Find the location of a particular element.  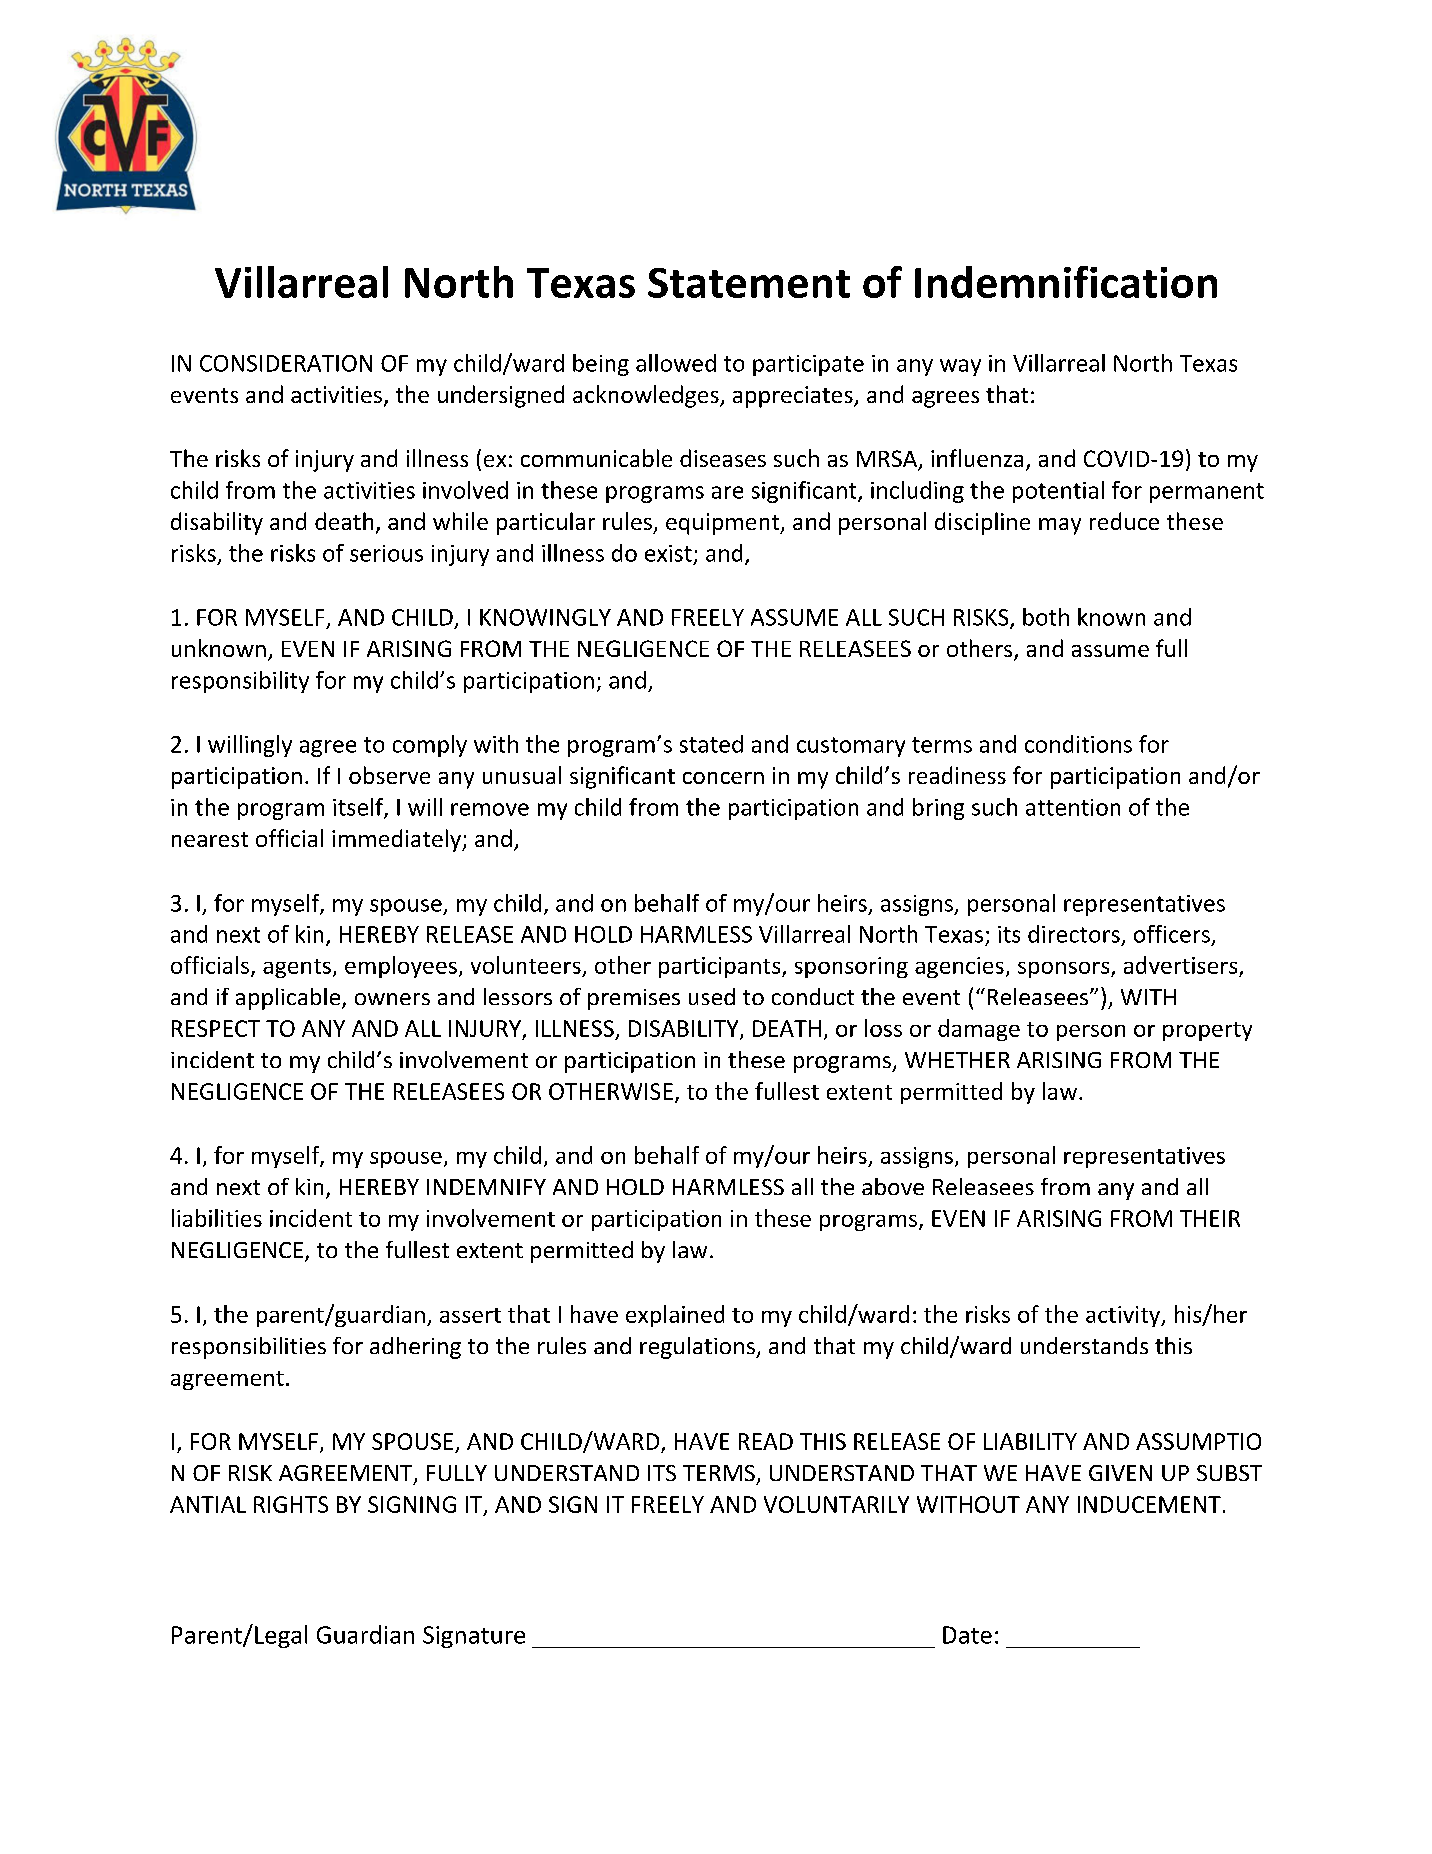

adhering is located at coordinates (415, 1348).
